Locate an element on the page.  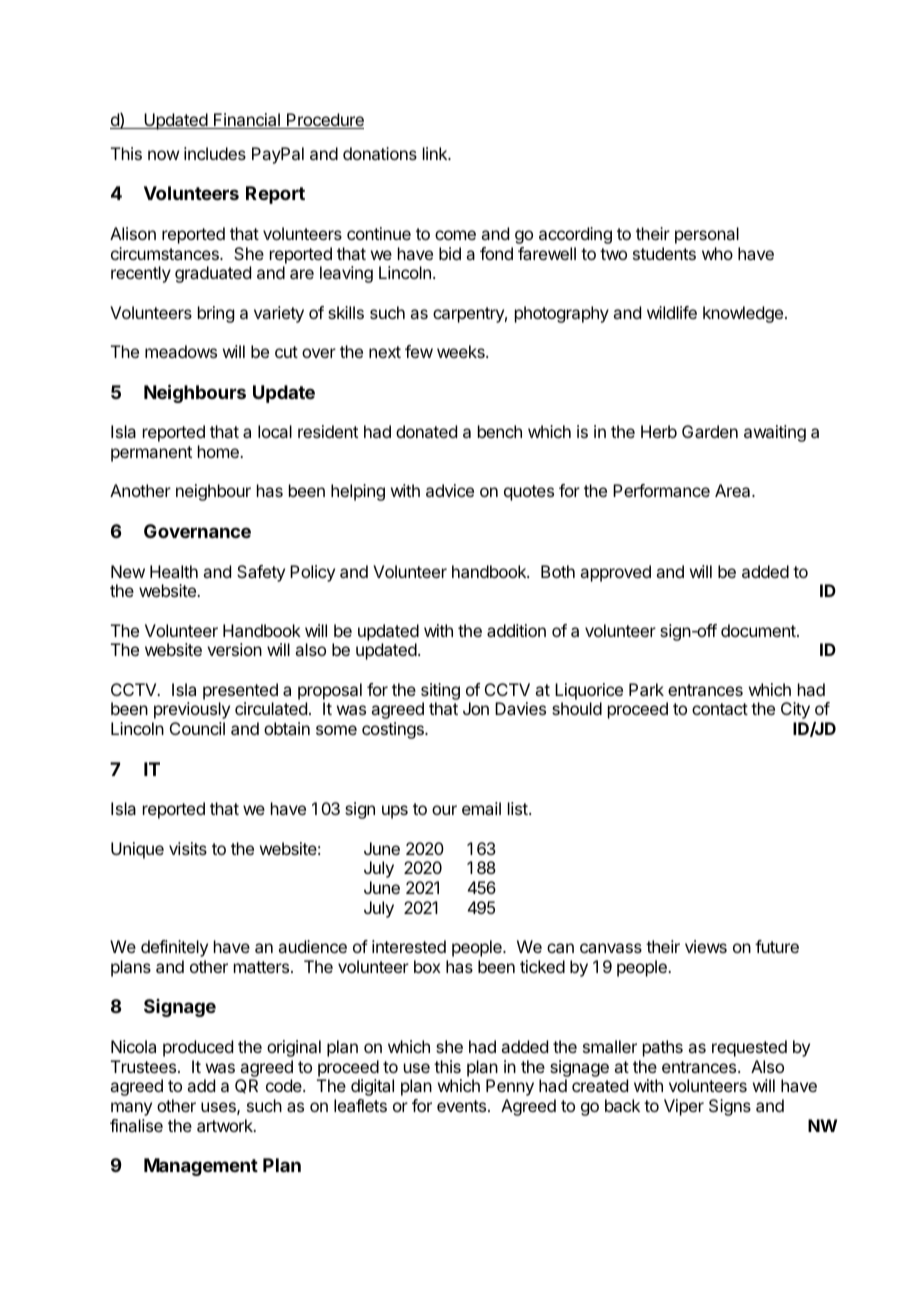
includes is located at coordinates (215, 153).
